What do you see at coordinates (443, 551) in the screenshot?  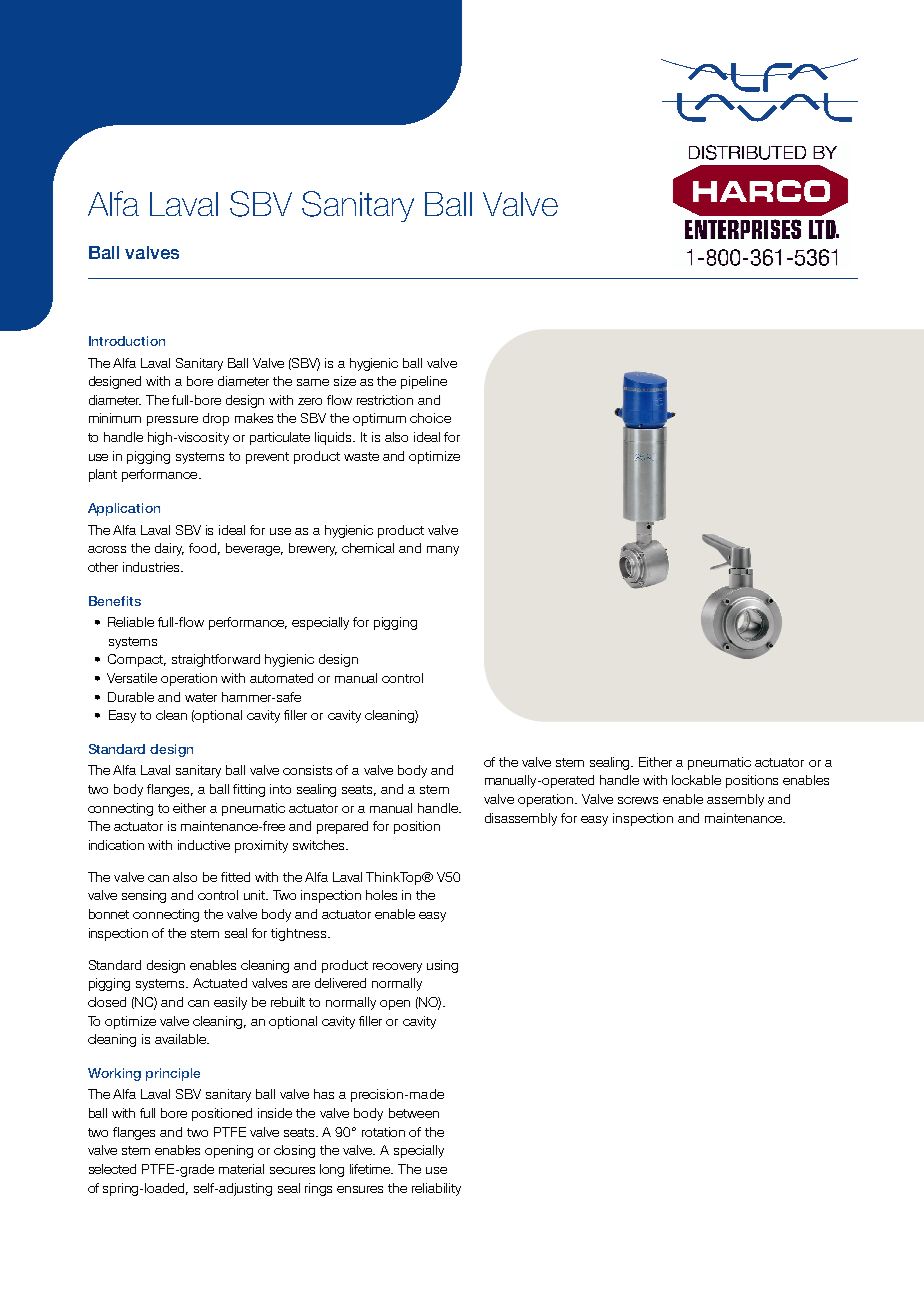 I see `many` at bounding box center [443, 551].
